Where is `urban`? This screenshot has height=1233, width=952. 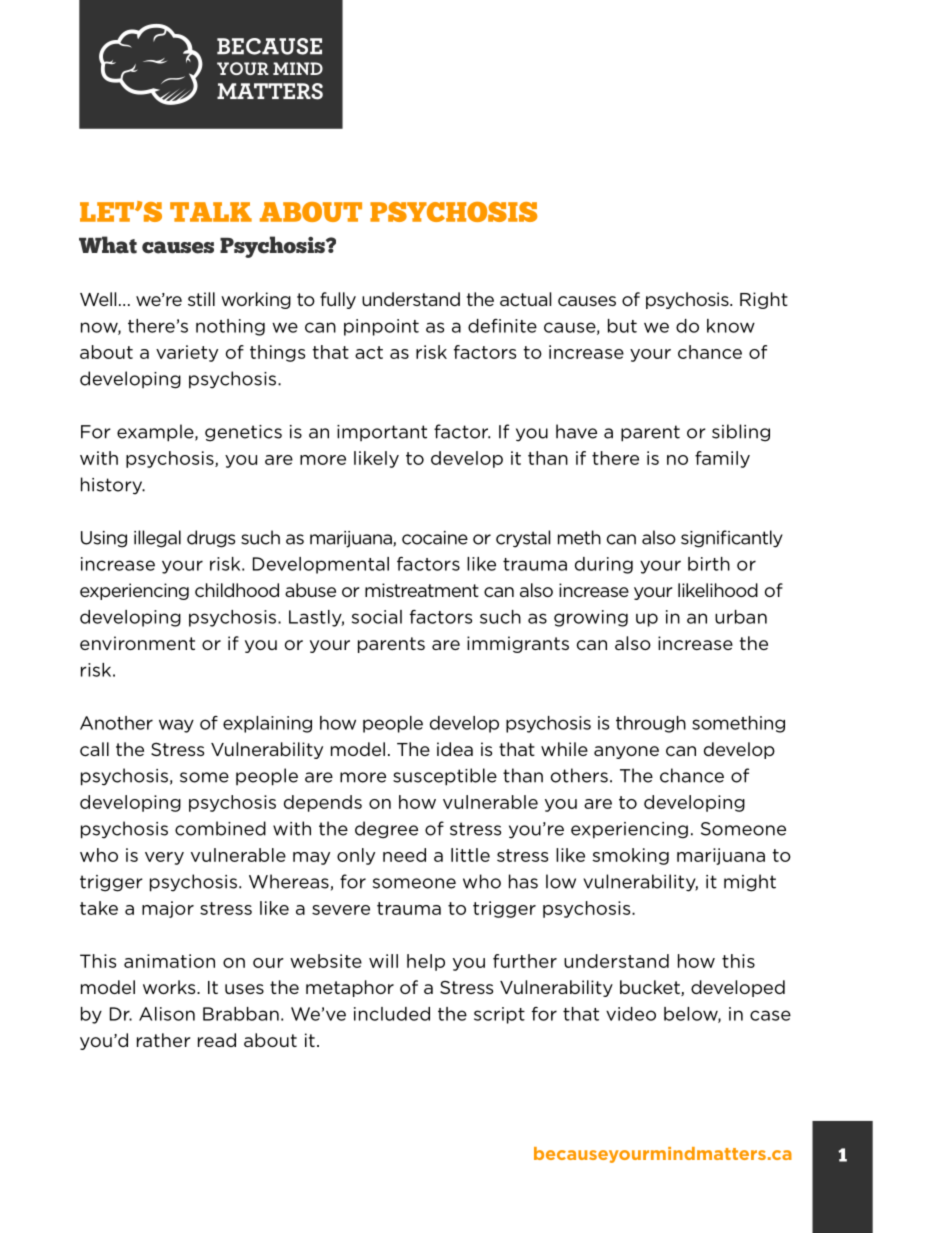 urban is located at coordinates (741, 617).
